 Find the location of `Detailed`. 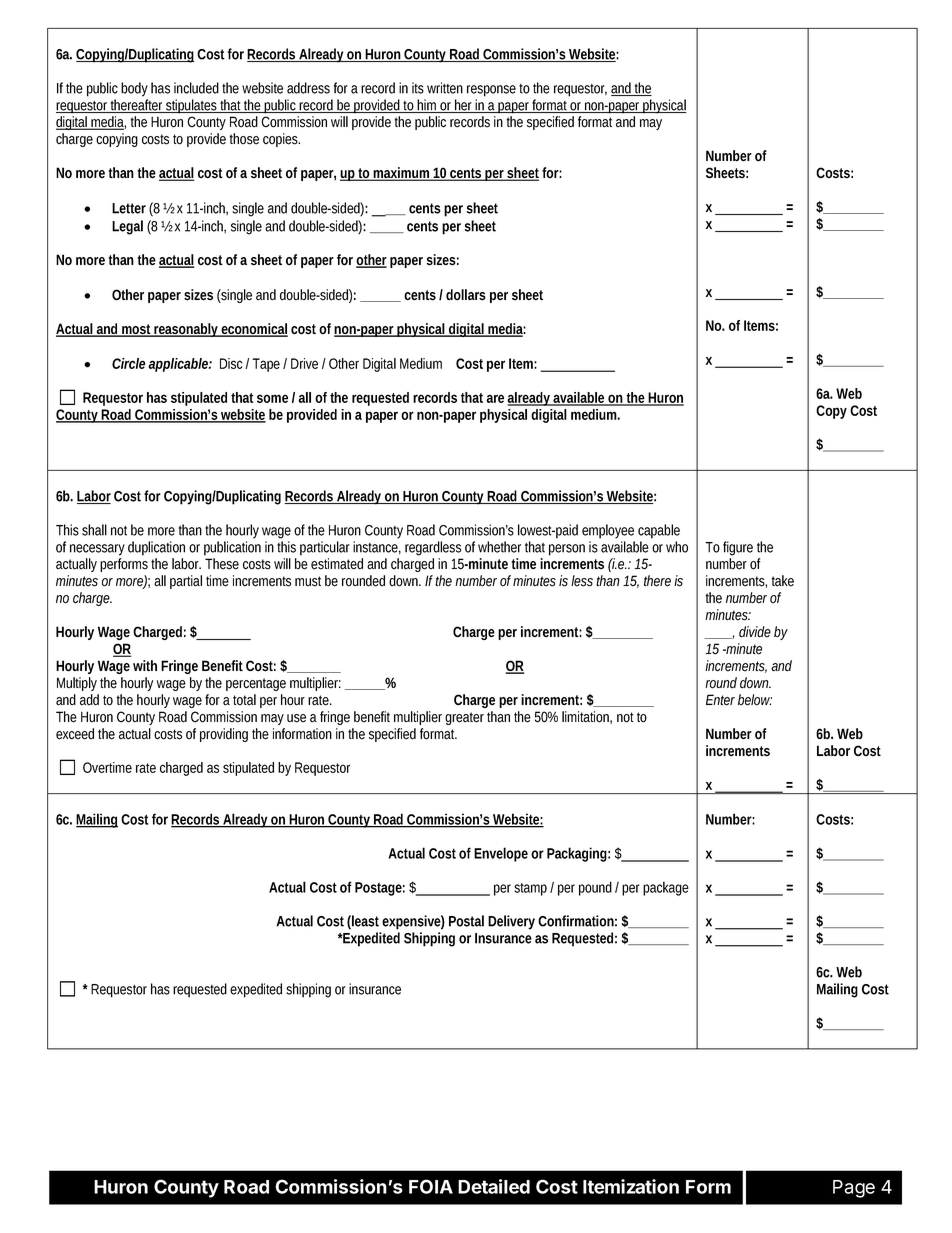

Detailed is located at coordinates (494, 1186).
